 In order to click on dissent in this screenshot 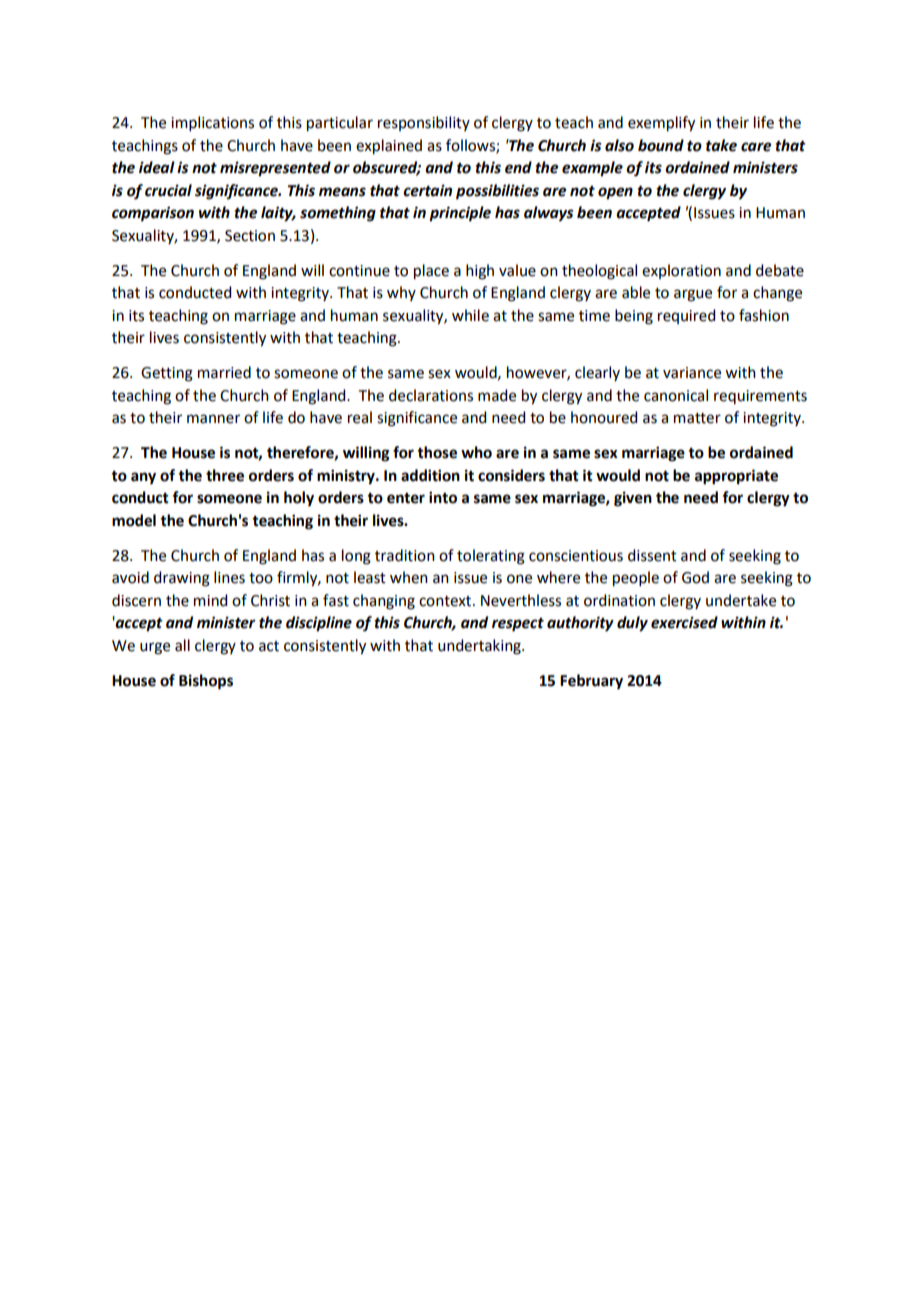, I will do `click(652, 555)`.
